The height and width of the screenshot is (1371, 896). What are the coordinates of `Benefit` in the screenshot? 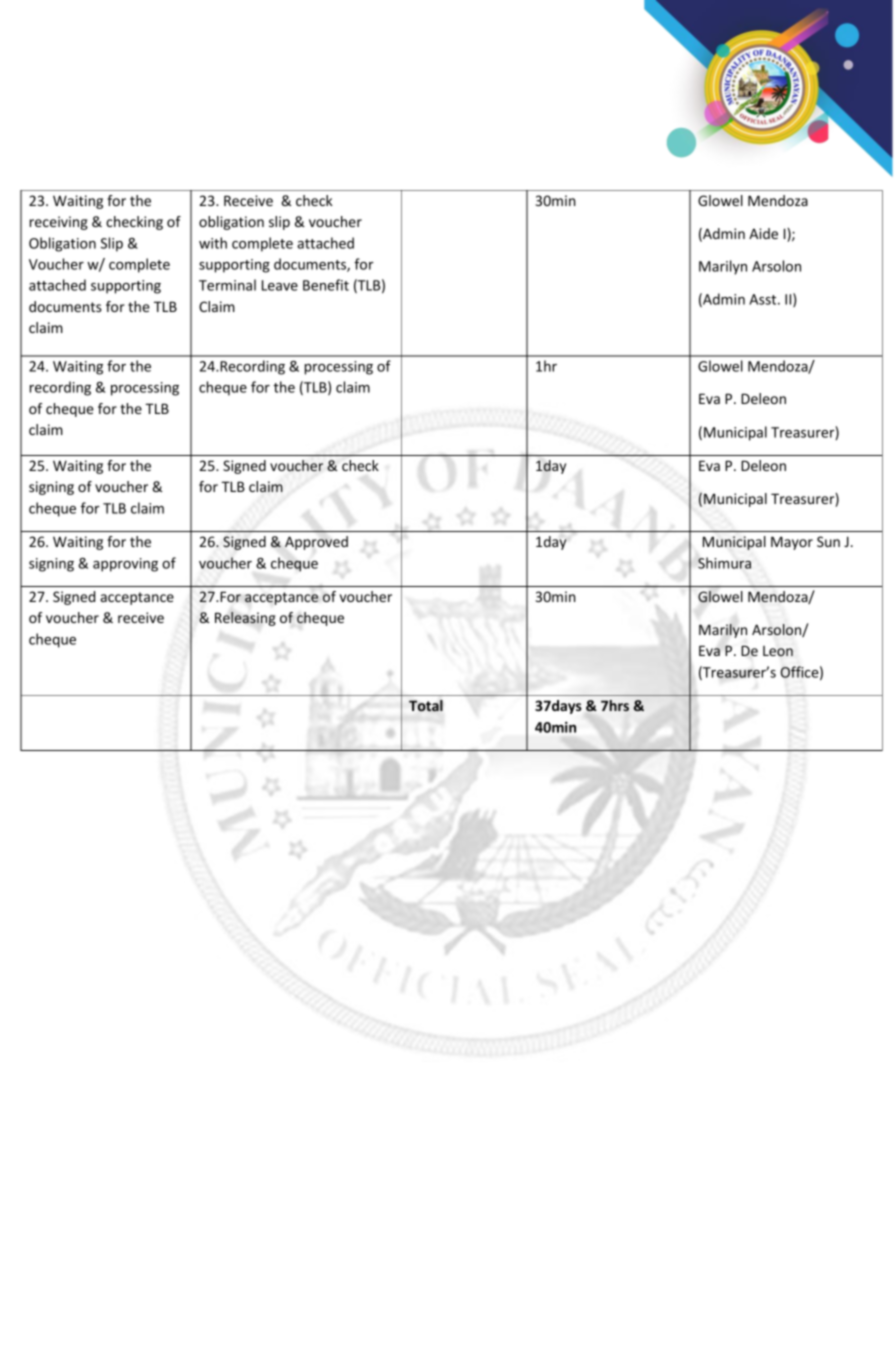 It's located at (326, 285).
